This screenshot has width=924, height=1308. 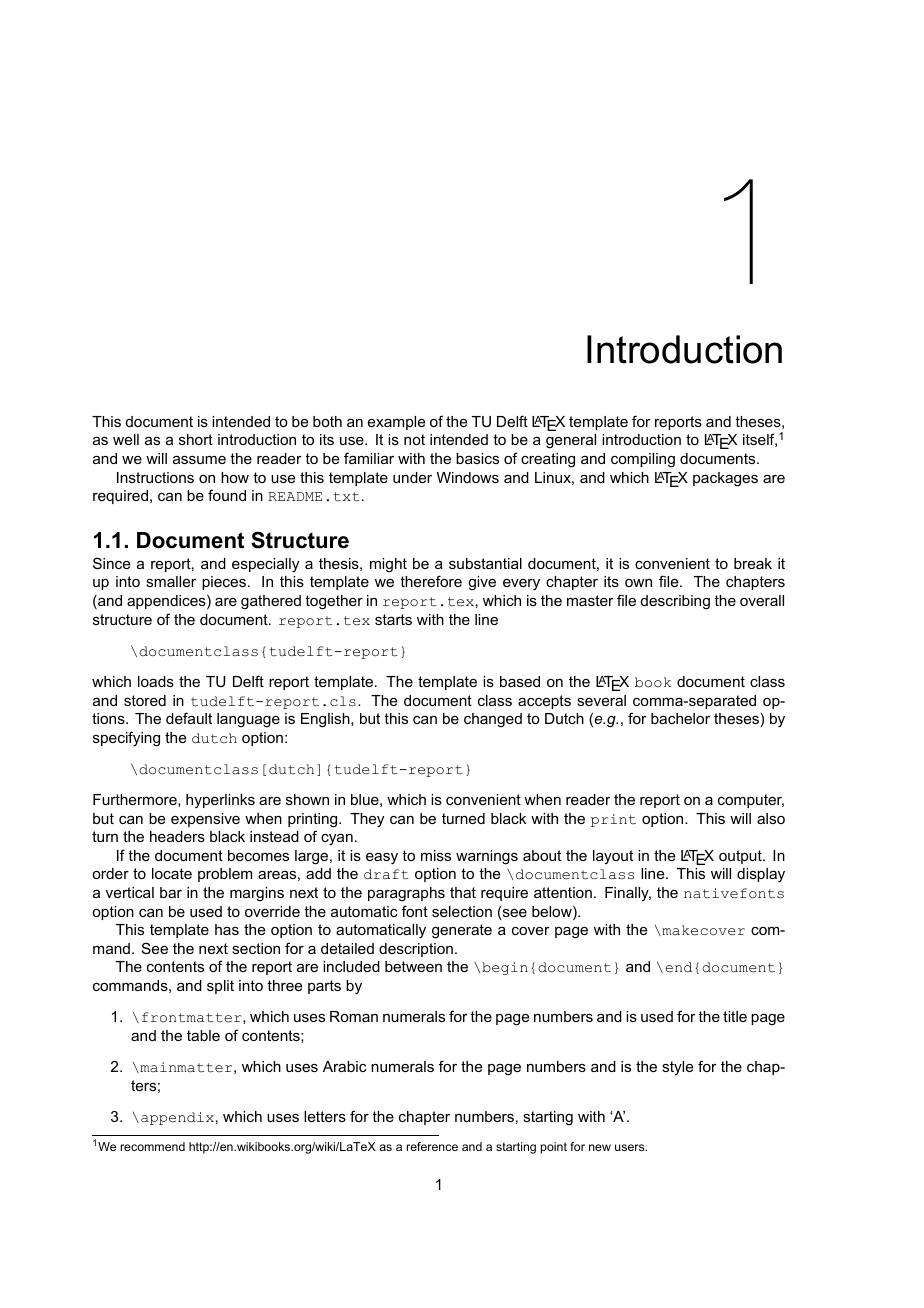 What do you see at coordinates (761, 875) in the screenshot?
I see `display` at bounding box center [761, 875].
